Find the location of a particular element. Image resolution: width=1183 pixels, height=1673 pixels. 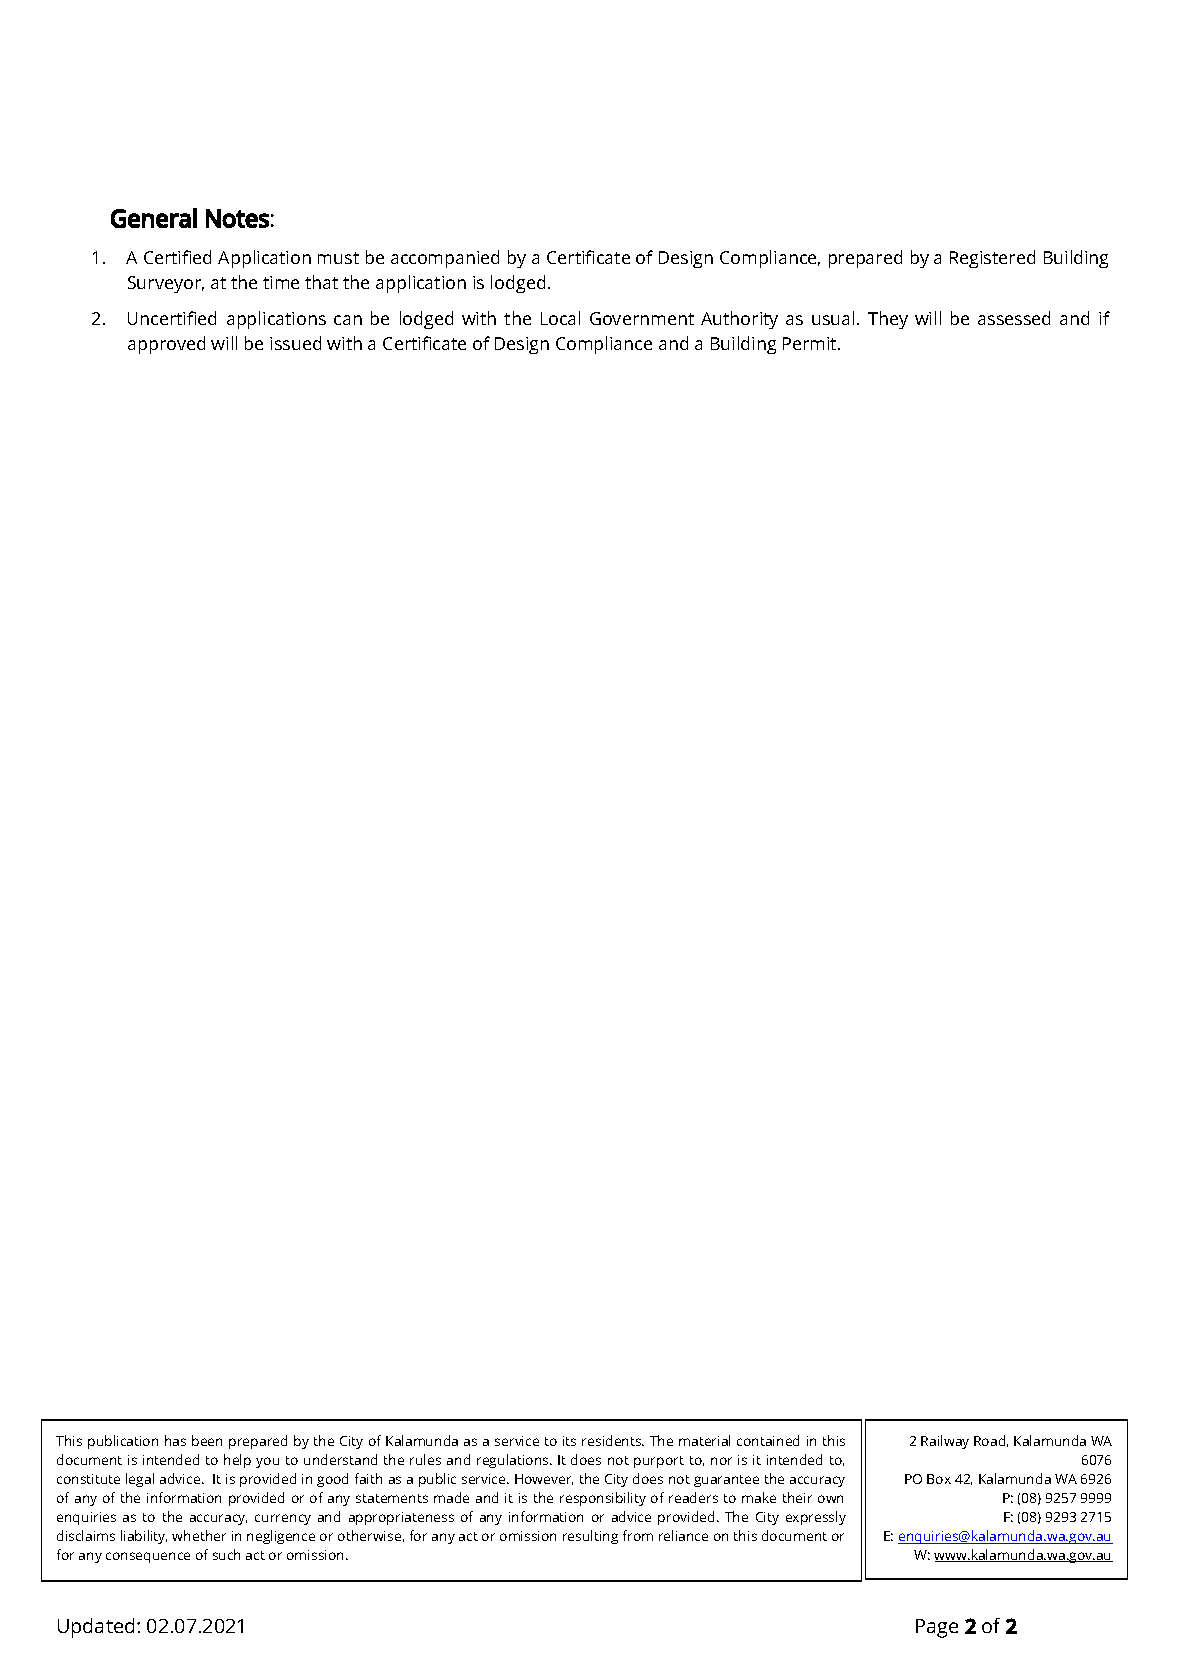

its is located at coordinates (569, 1441).
